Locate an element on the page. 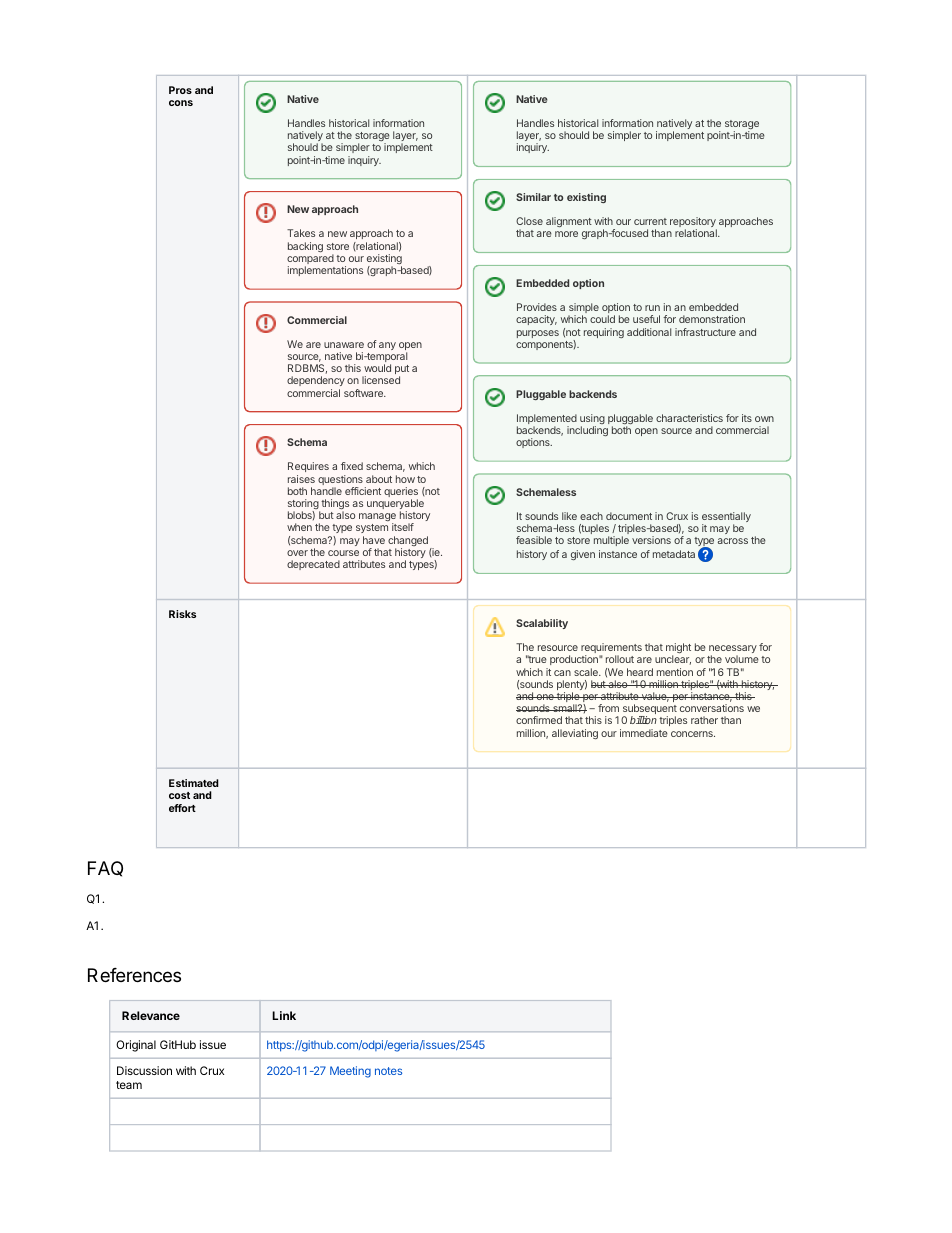  raises is located at coordinates (301, 479).
